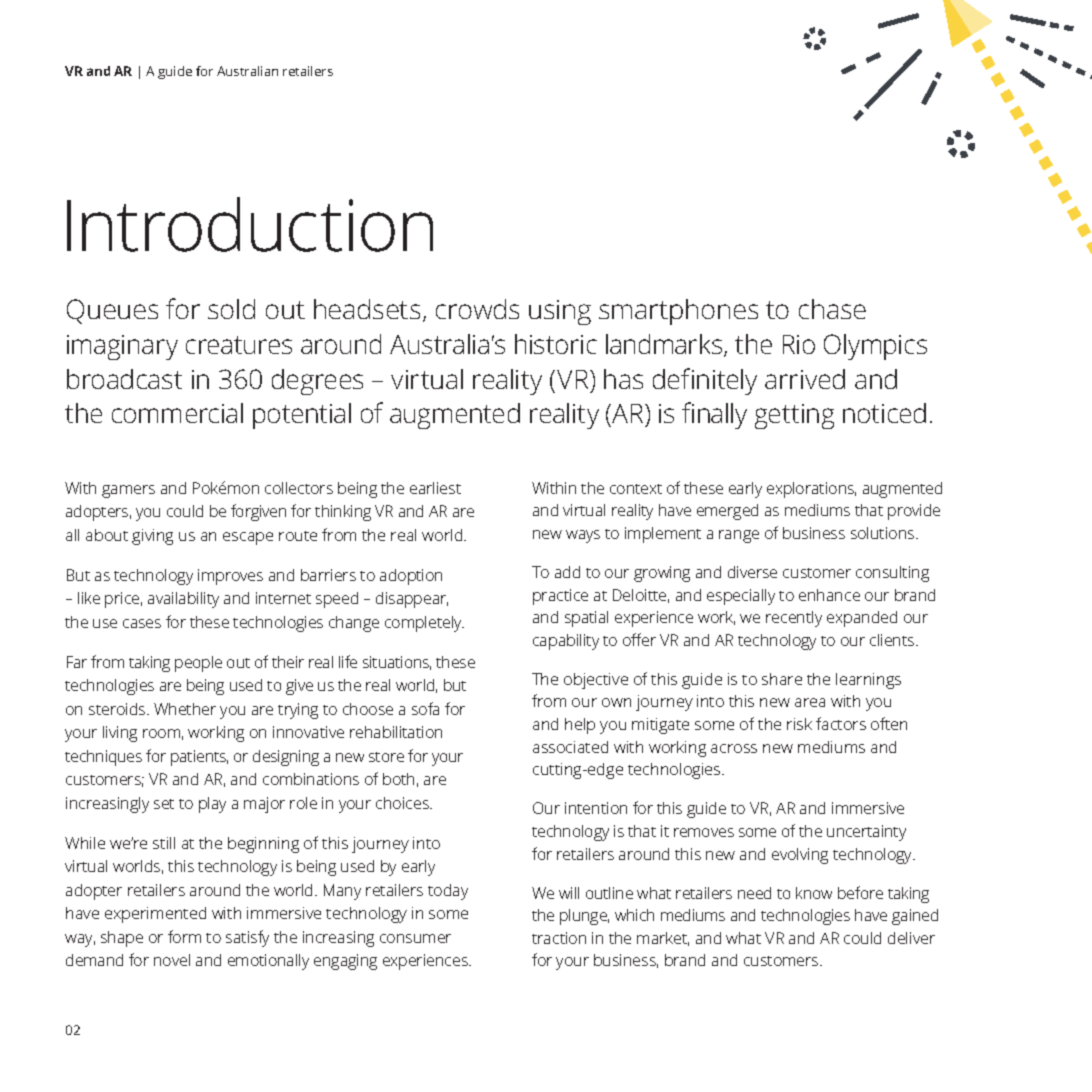 The image size is (1092, 1092). I want to click on Whether, so click(185, 709).
